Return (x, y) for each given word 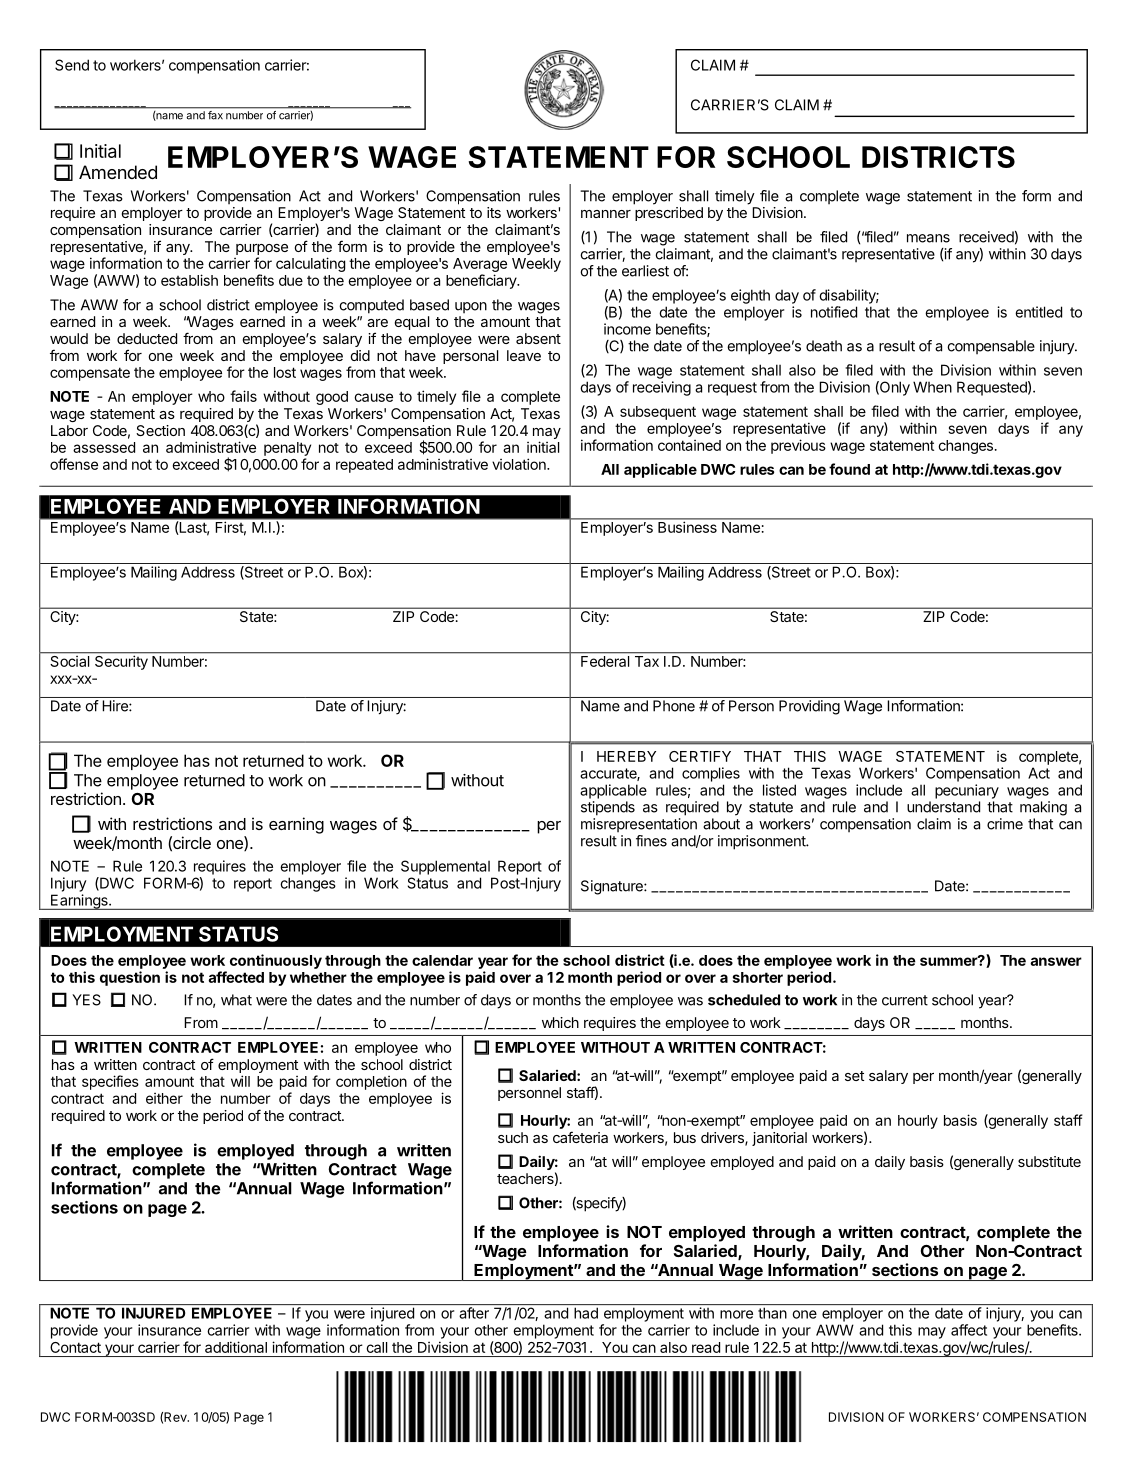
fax (215, 115)
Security (121, 661)
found (849, 469)
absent (538, 338)
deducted (147, 338)
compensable (991, 347)
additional (236, 1347)
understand (943, 807)
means (928, 238)
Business (687, 527)
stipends (608, 808)
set (854, 1076)
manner (606, 214)
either (164, 1098)
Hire (116, 706)
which (560, 1022)
